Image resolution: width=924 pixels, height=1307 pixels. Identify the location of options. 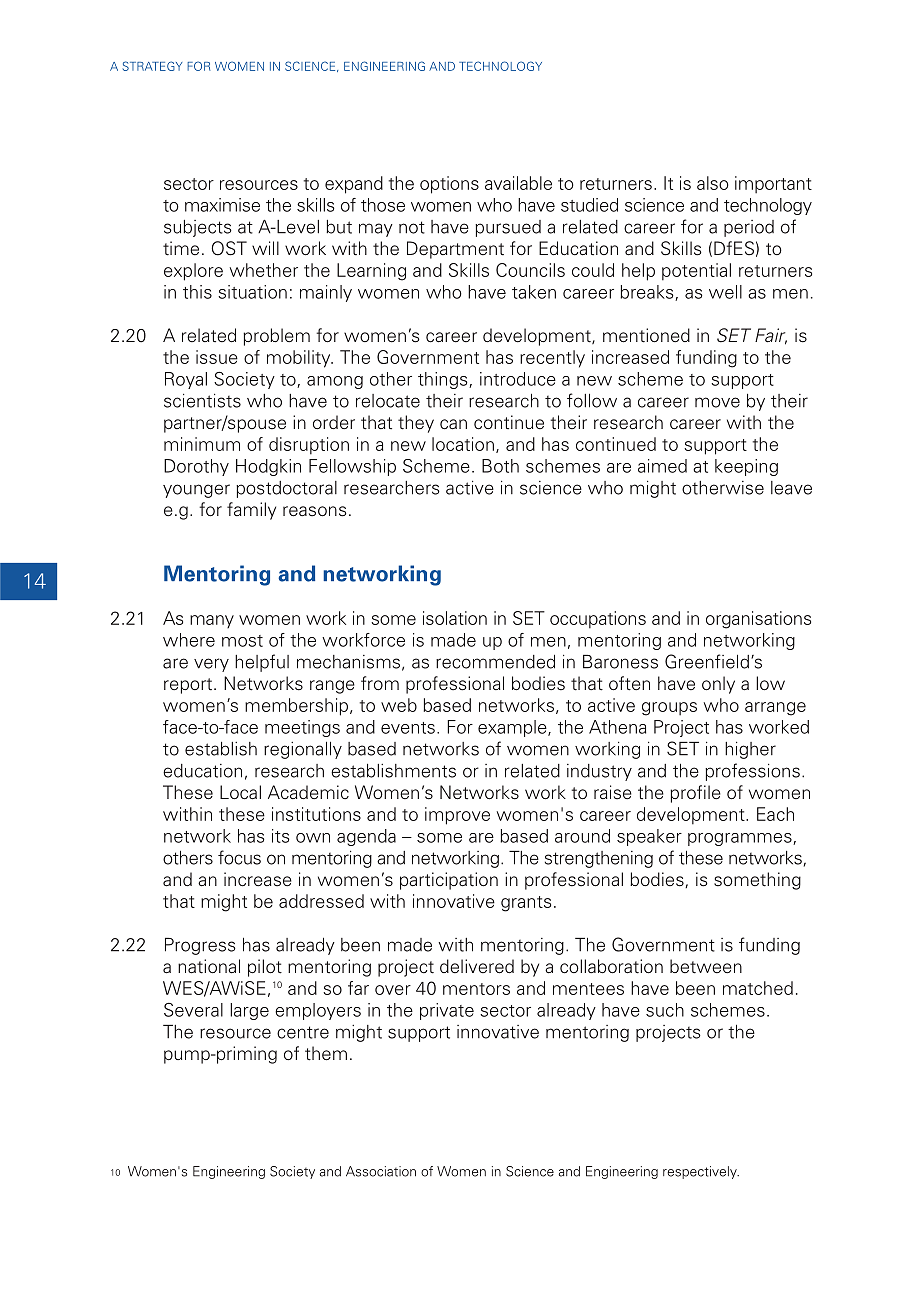
(449, 185).
